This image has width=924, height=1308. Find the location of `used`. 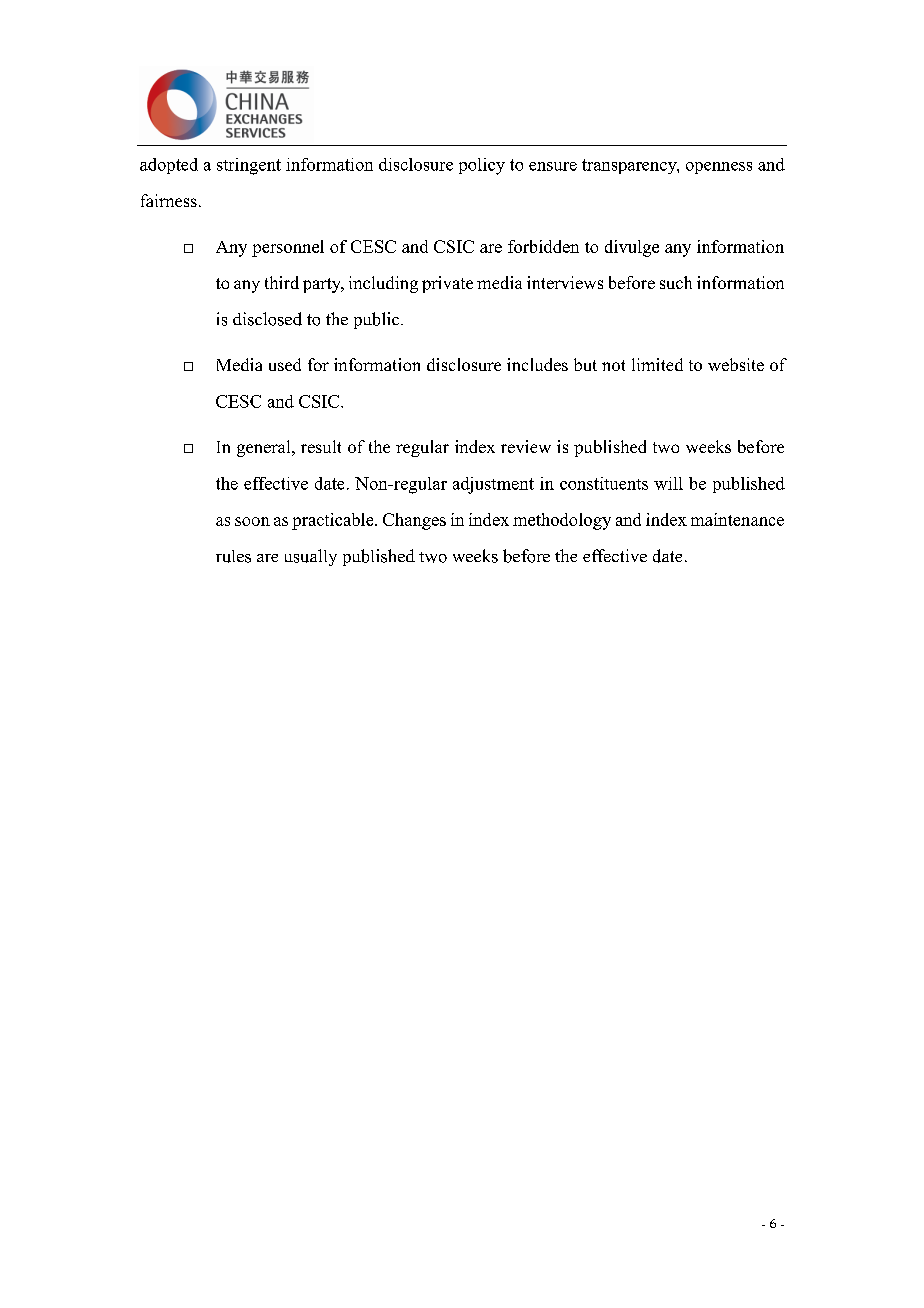

used is located at coordinates (285, 364).
